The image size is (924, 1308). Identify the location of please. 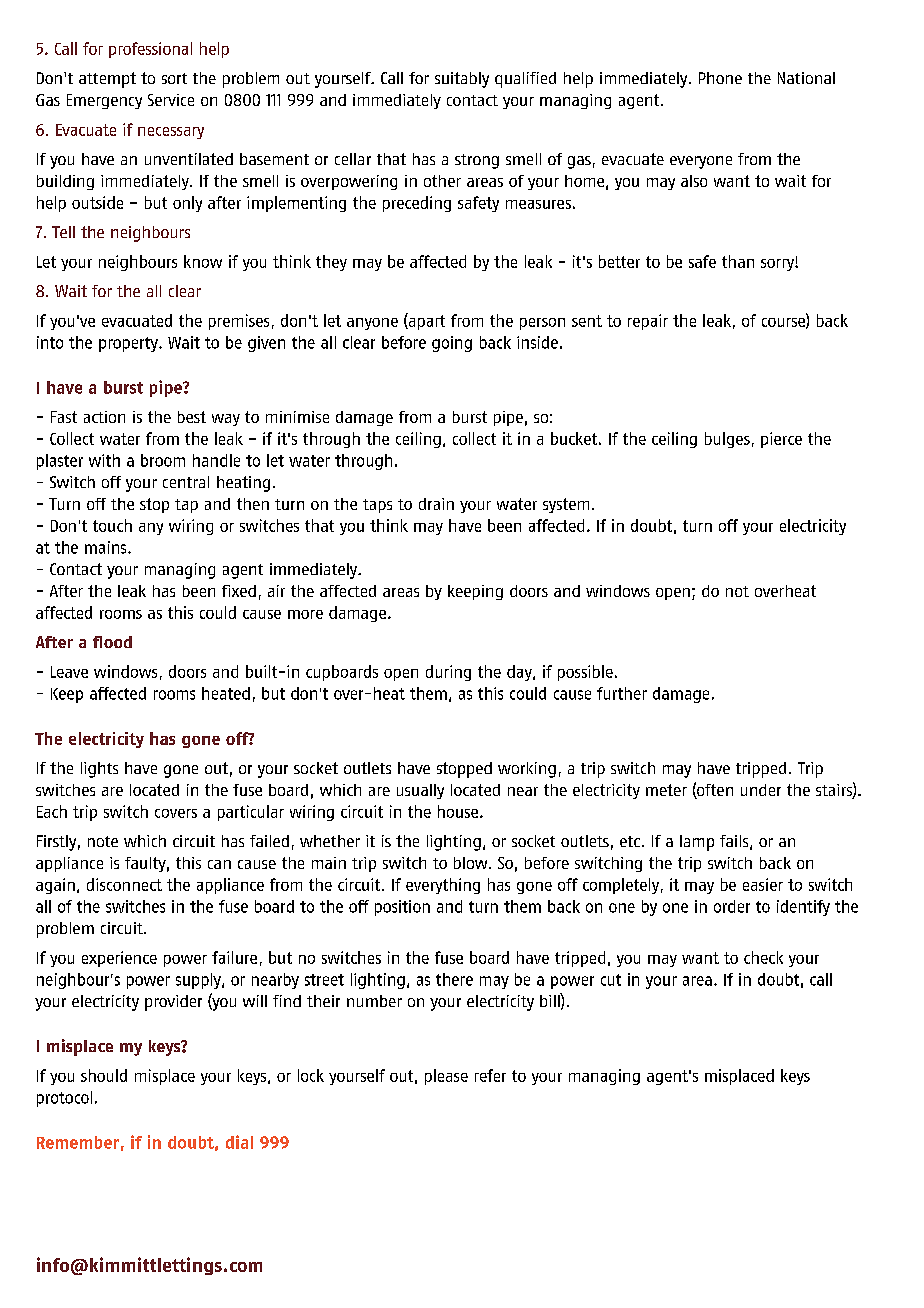
(446, 1077).
